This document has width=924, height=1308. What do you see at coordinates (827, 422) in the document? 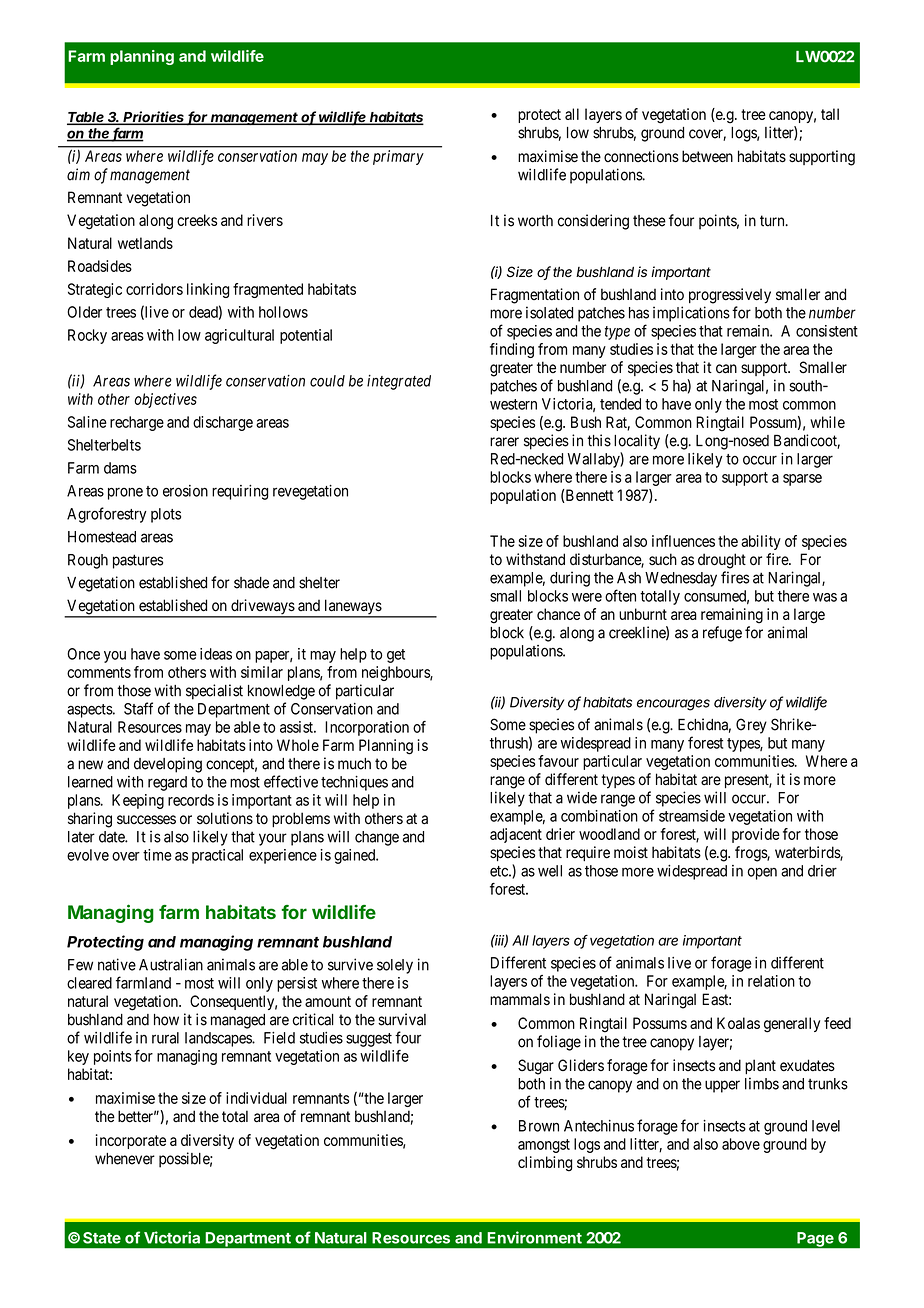
I see `while` at bounding box center [827, 422].
